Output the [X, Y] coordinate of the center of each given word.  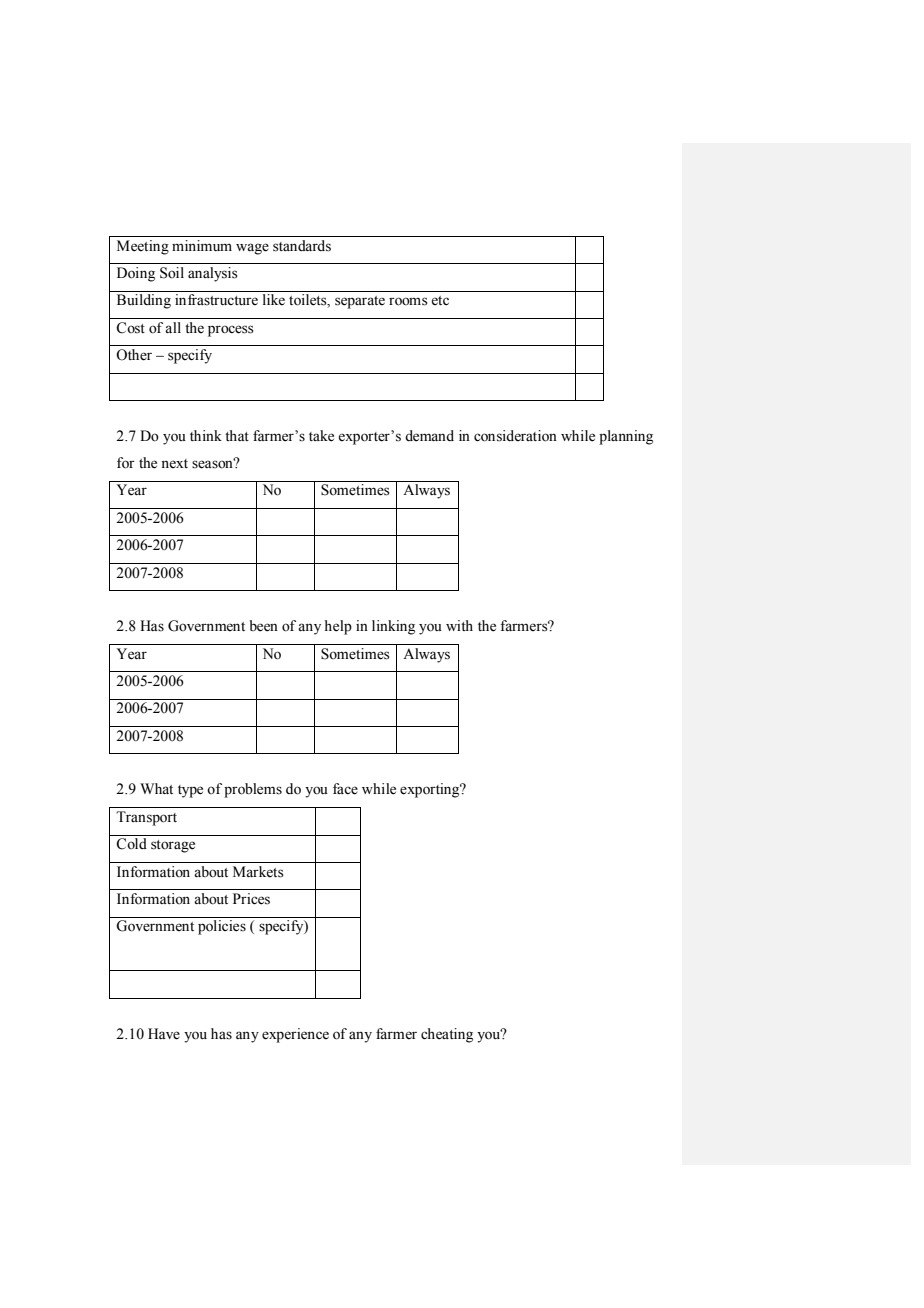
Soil [172, 273]
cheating [447, 1035]
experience [295, 1035]
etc [440, 301]
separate [360, 302]
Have [164, 1034]
